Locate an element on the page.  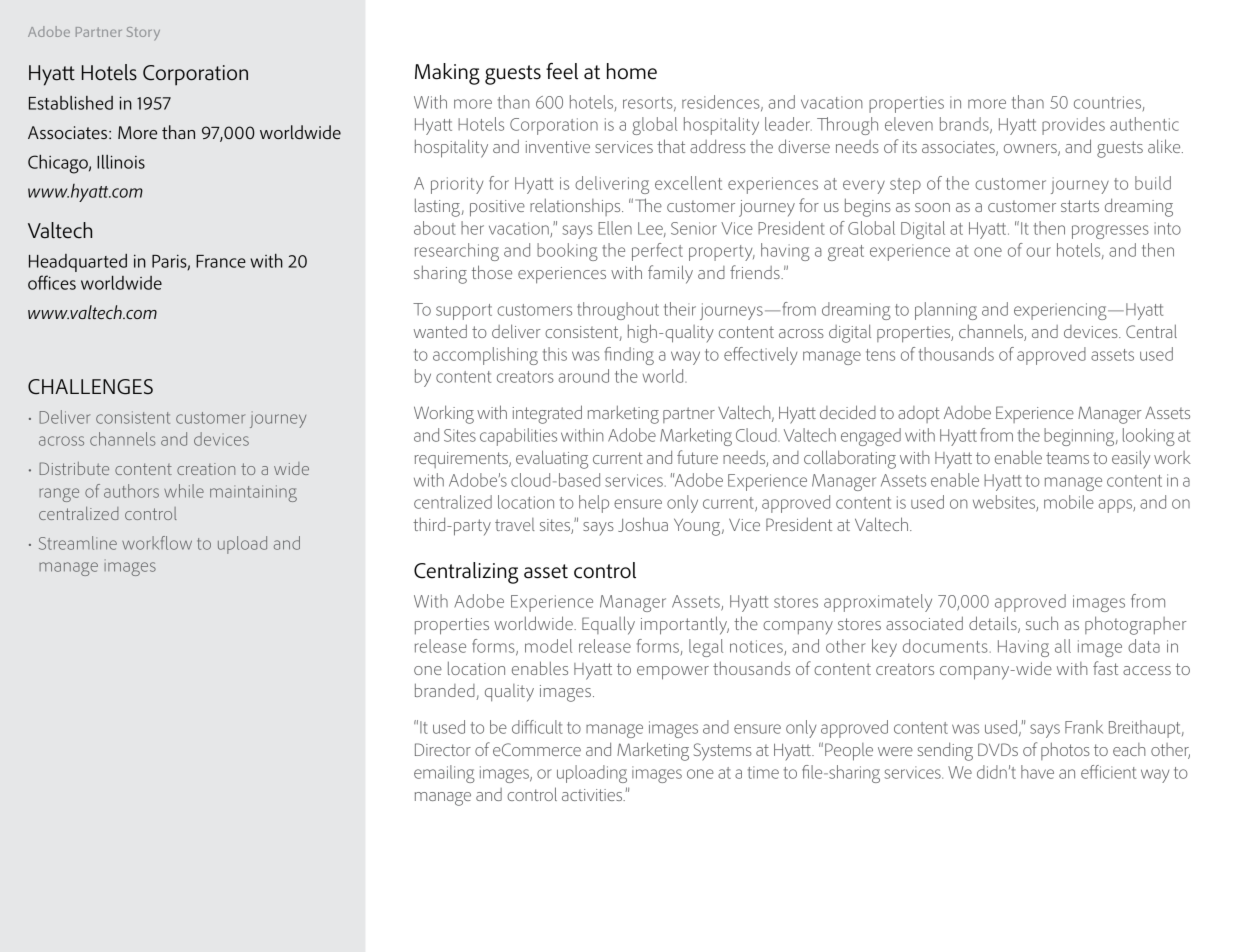
Story is located at coordinates (143, 33).
